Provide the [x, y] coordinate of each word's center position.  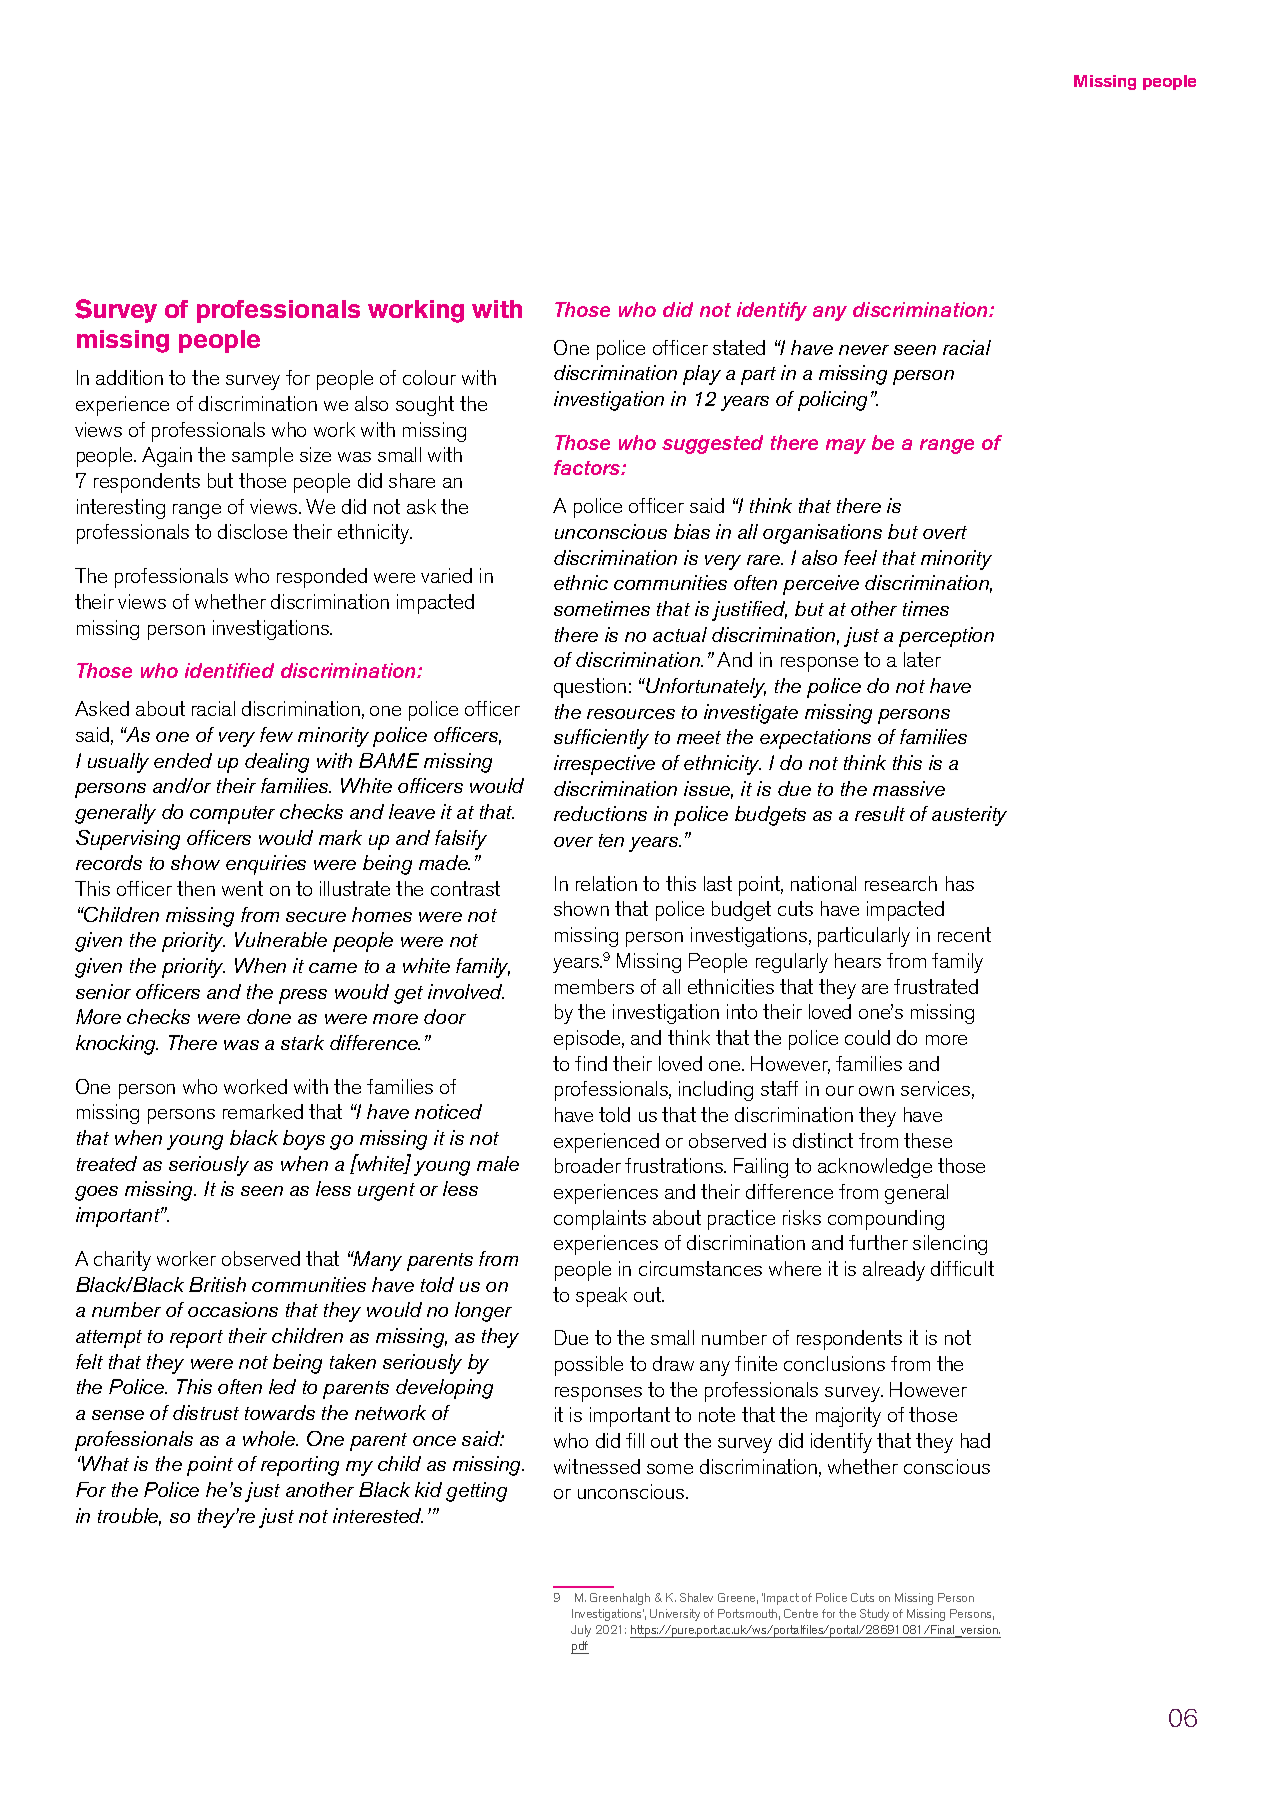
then [196, 888]
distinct [823, 1140]
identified [229, 670]
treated [107, 1163]
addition [129, 377]
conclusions [834, 1363]
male [498, 1163]
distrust [206, 1412]
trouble [129, 1517]
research [901, 883]
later [922, 659]
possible [589, 1366]
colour [429, 377]
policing [832, 401]
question [590, 688]
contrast [465, 888]
